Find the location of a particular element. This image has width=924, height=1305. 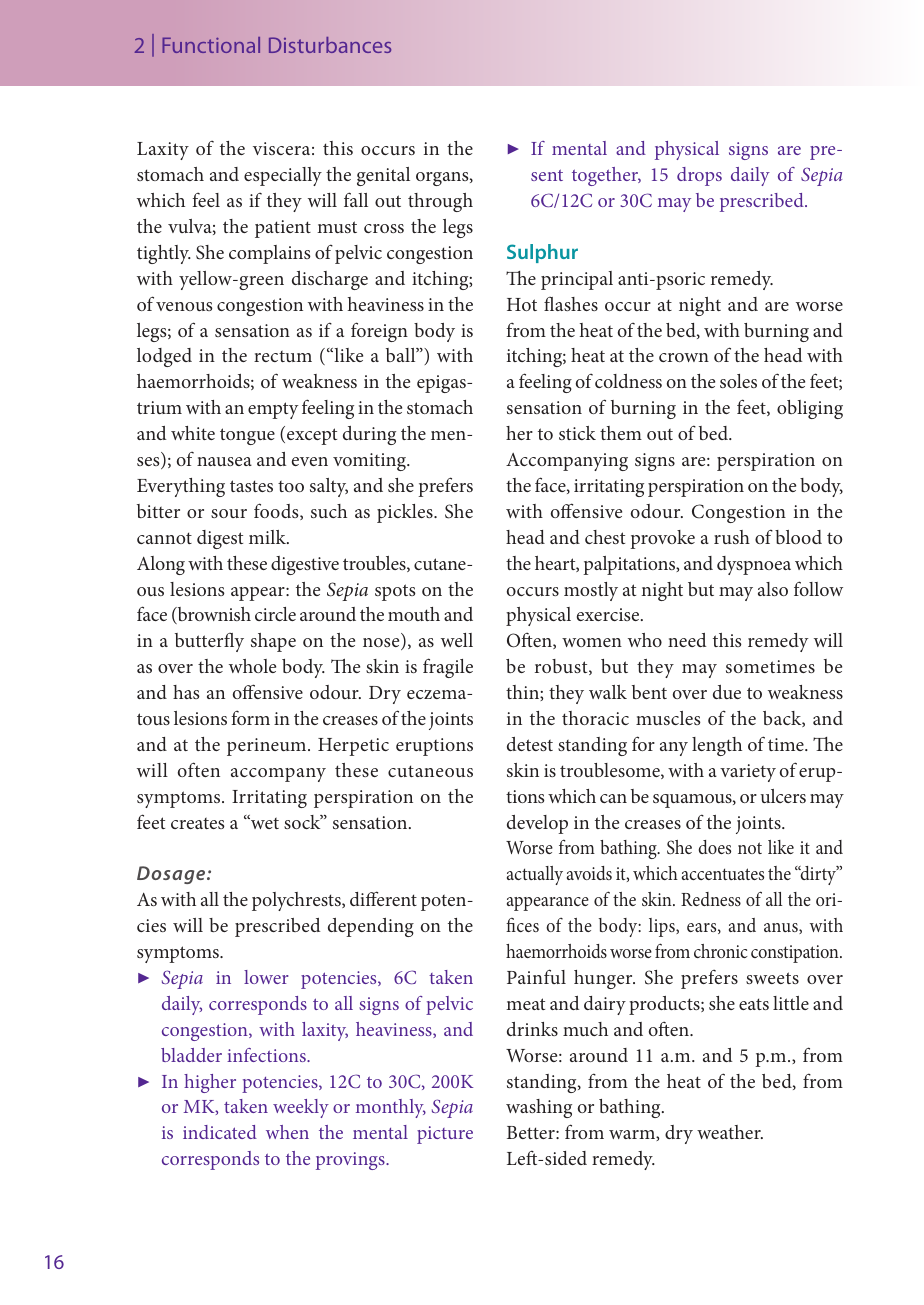

circle is located at coordinates (275, 614).
